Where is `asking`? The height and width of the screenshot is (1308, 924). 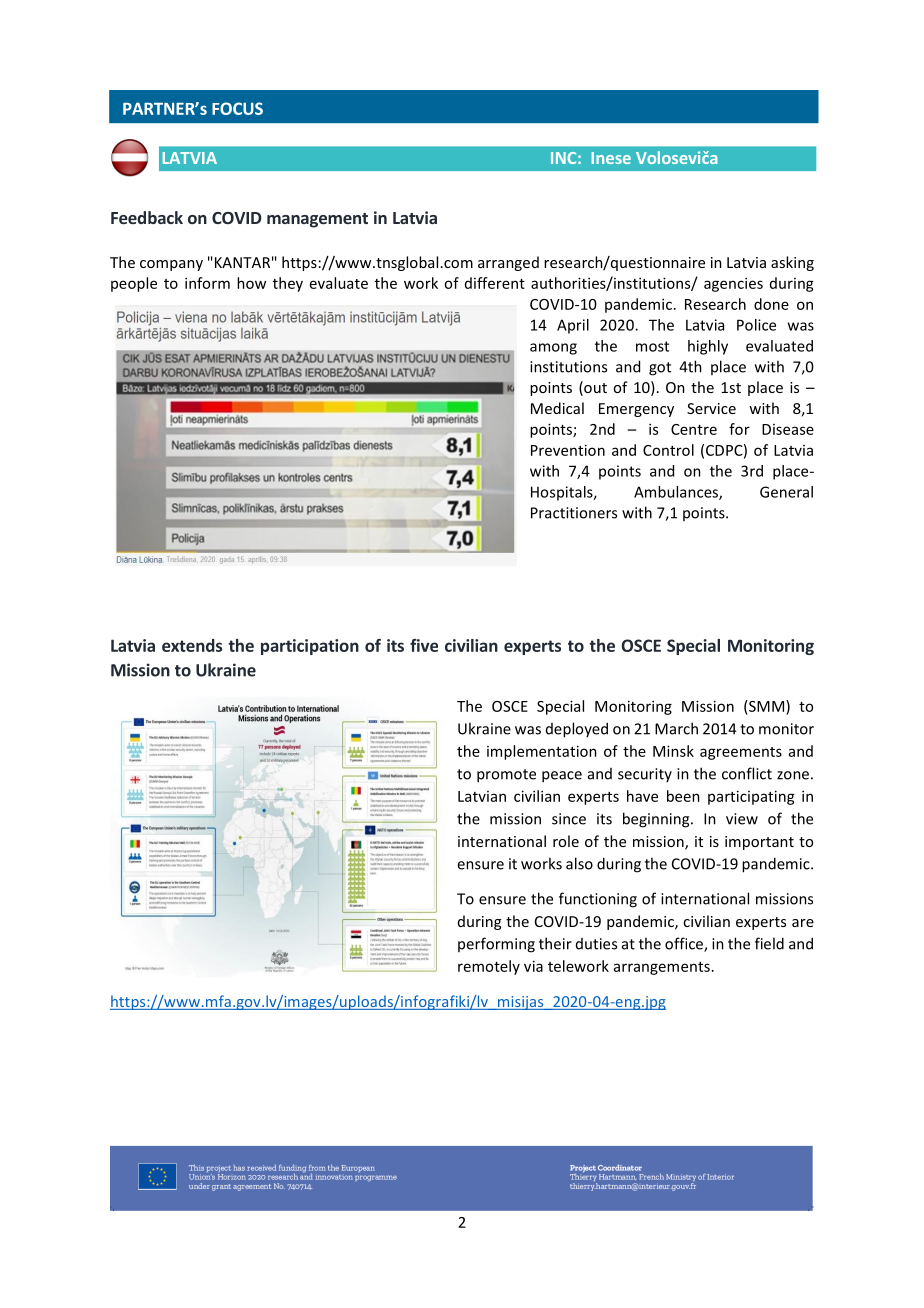
asking is located at coordinates (792, 263).
